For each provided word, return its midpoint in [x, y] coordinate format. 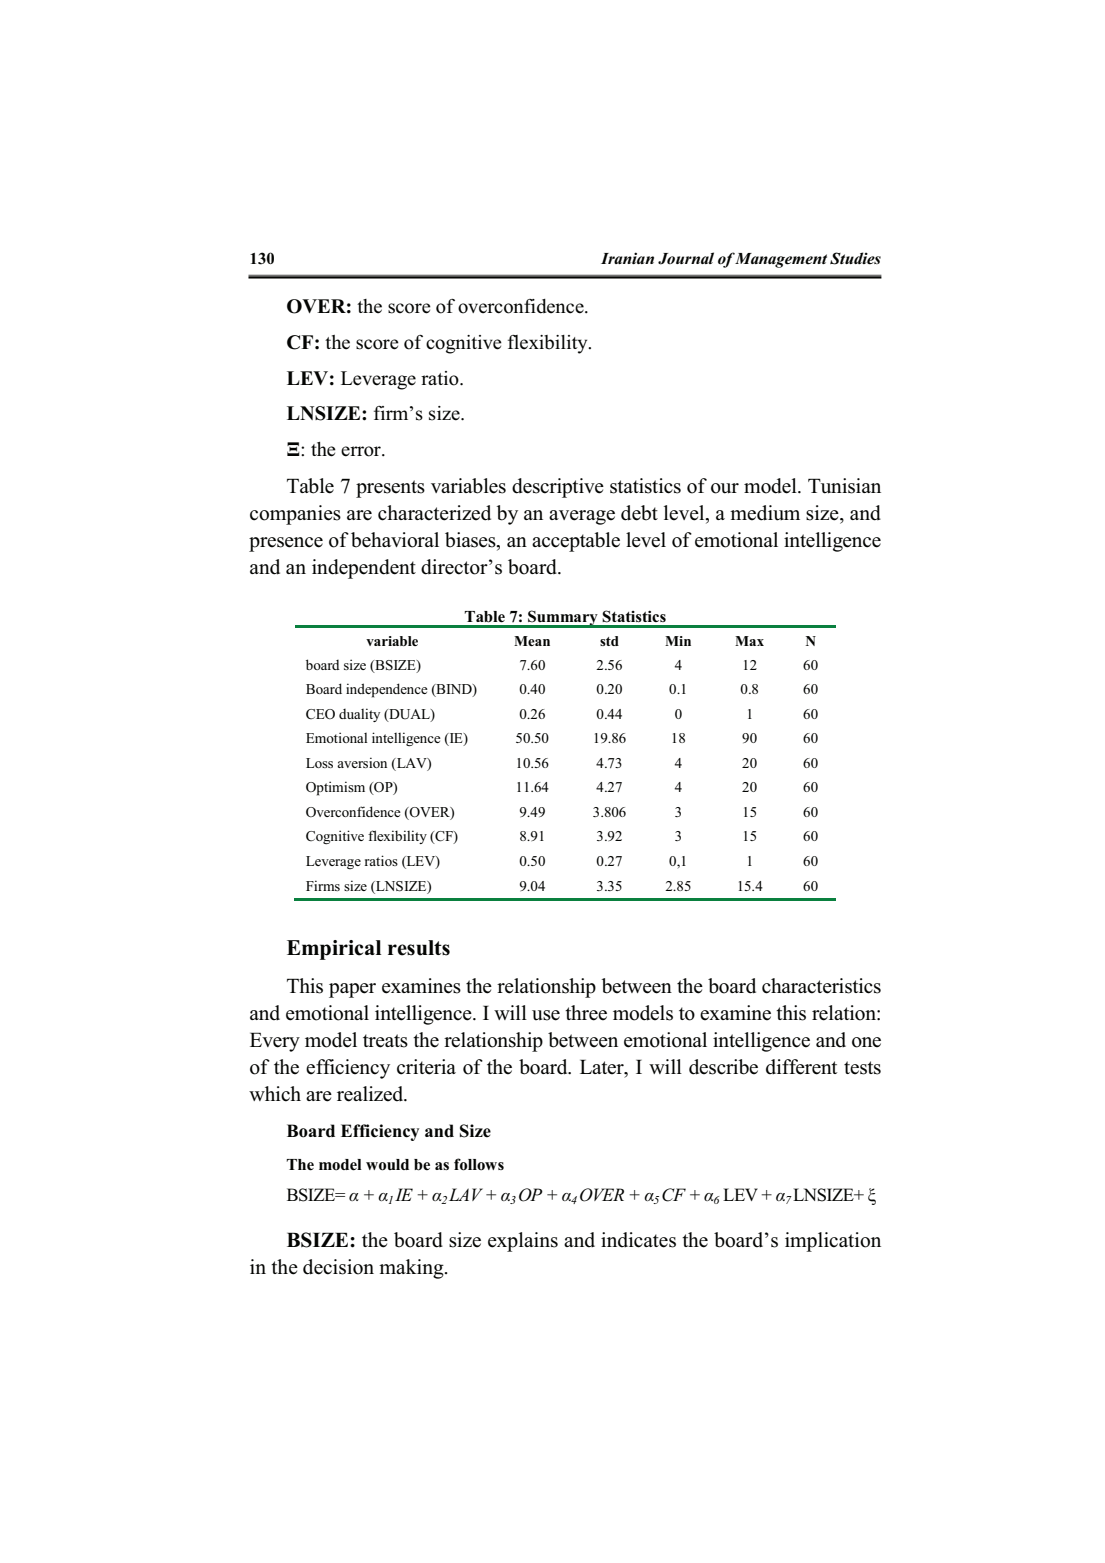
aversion [362, 762]
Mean [532, 641]
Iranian [627, 258]
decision [338, 1267]
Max [749, 641]
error [362, 451]
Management [781, 260]
